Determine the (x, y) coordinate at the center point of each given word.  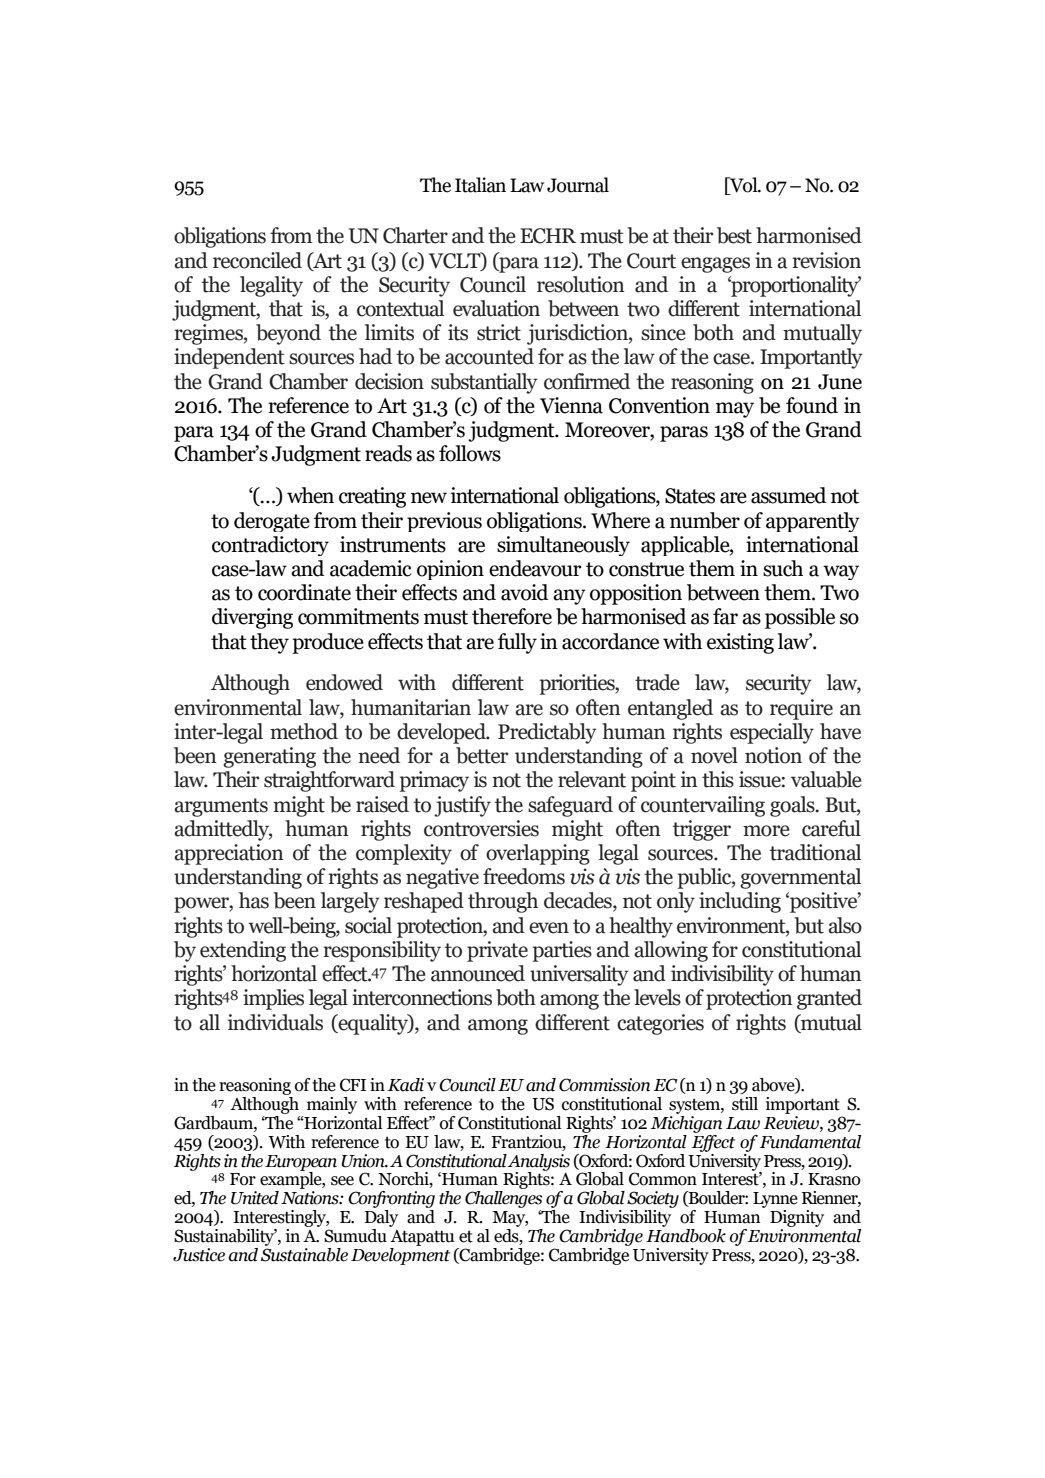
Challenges (504, 1198)
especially (772, 733)
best (734, 235)
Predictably (547, 733)
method (304, 731)
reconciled (257, 260)
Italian (480, 185)
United (255, 1198)
